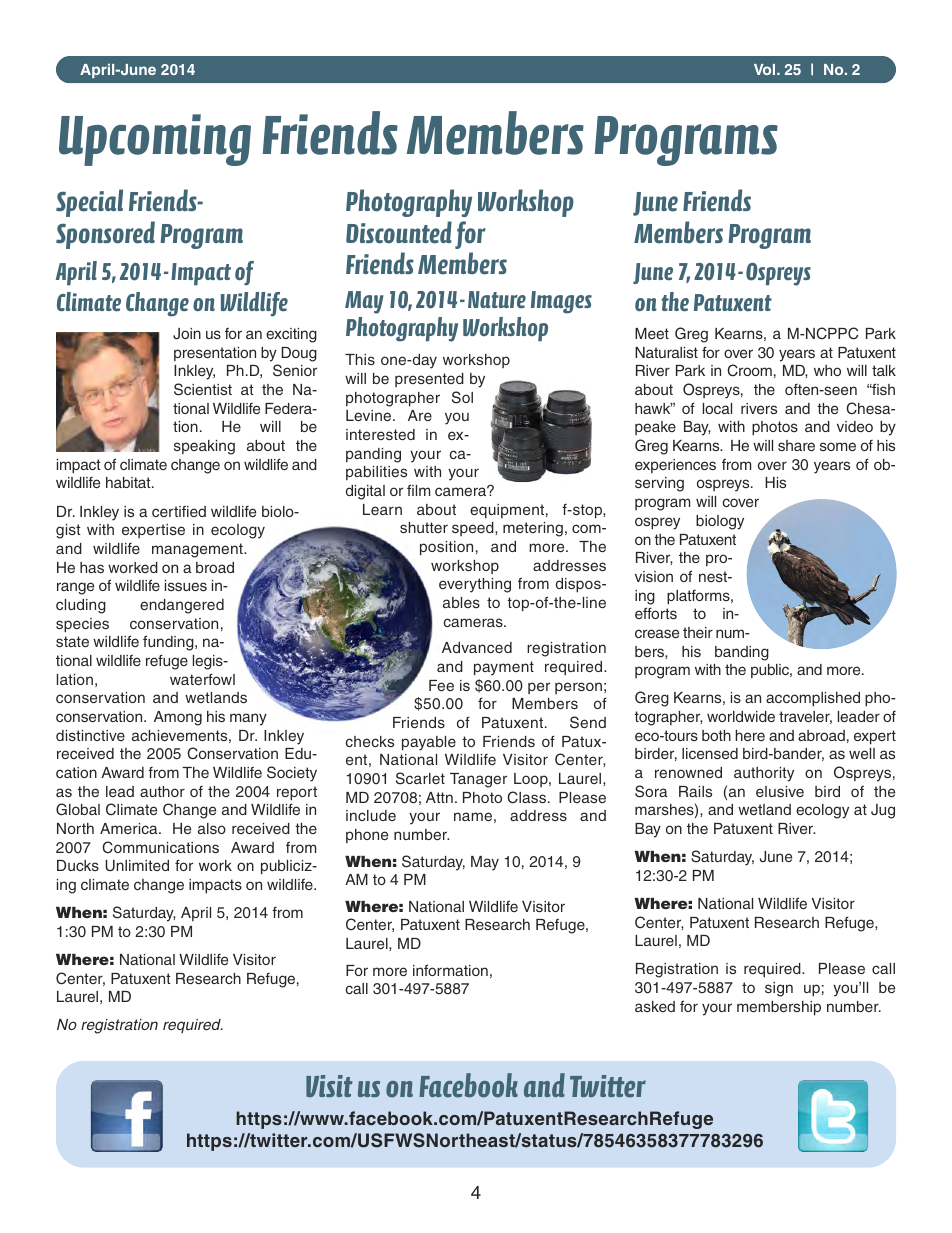  Describe the element at coordinates (178, 718) in the screenshot. I see `Among` at that location.
